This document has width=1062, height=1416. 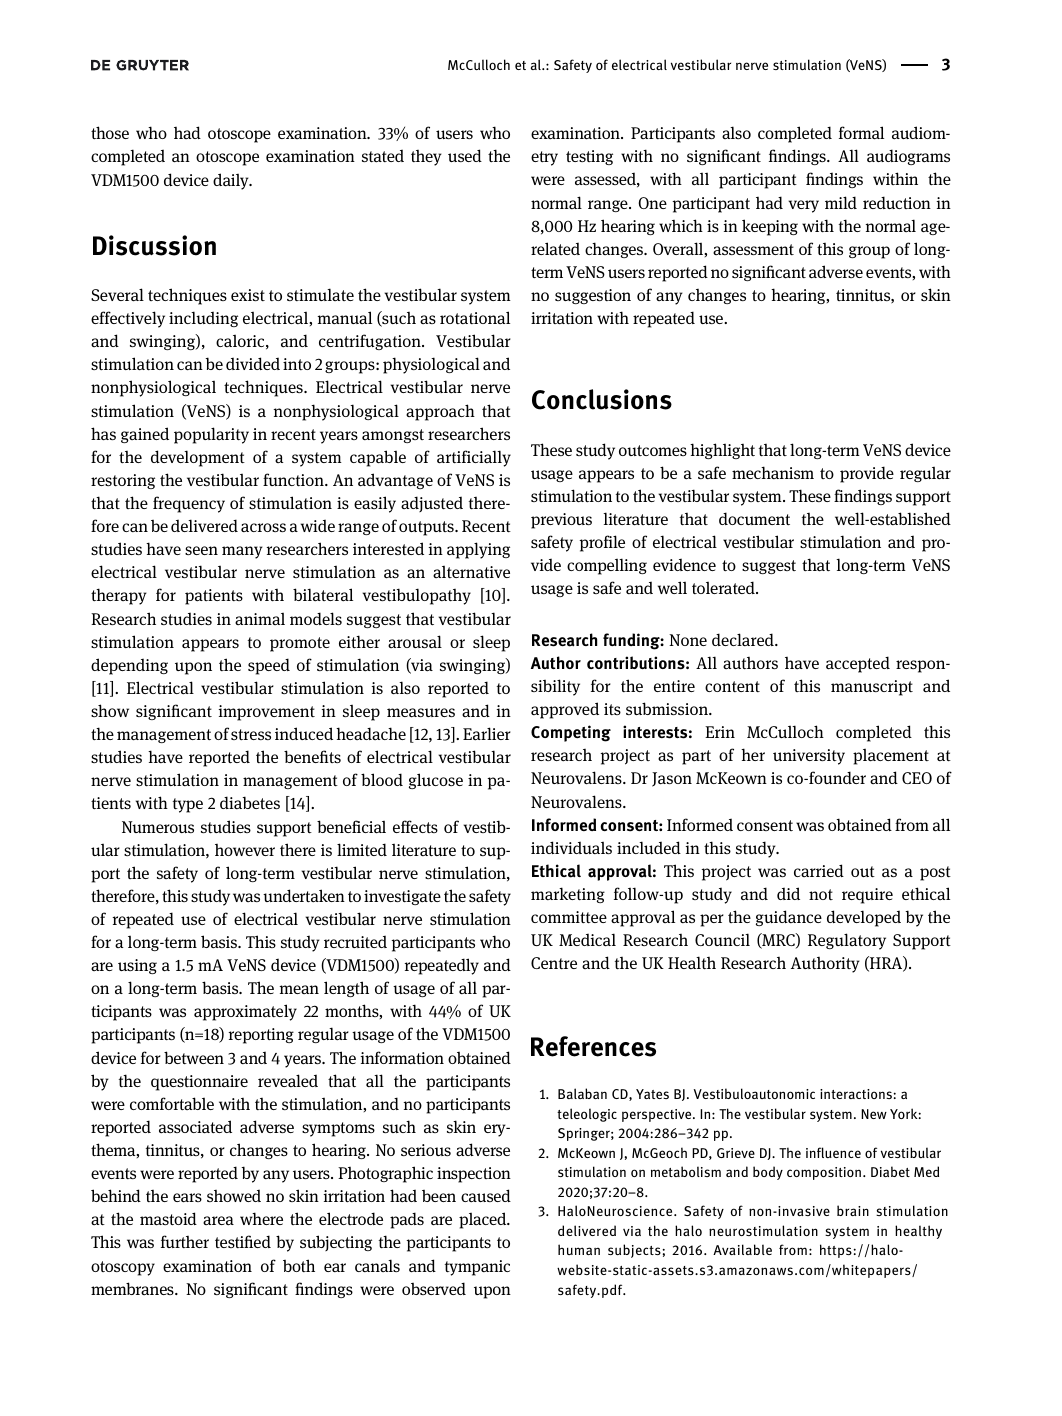 What do you see at coordinates (561, 521) in the document?
I see `previous` at bounding box center [561, 521].
